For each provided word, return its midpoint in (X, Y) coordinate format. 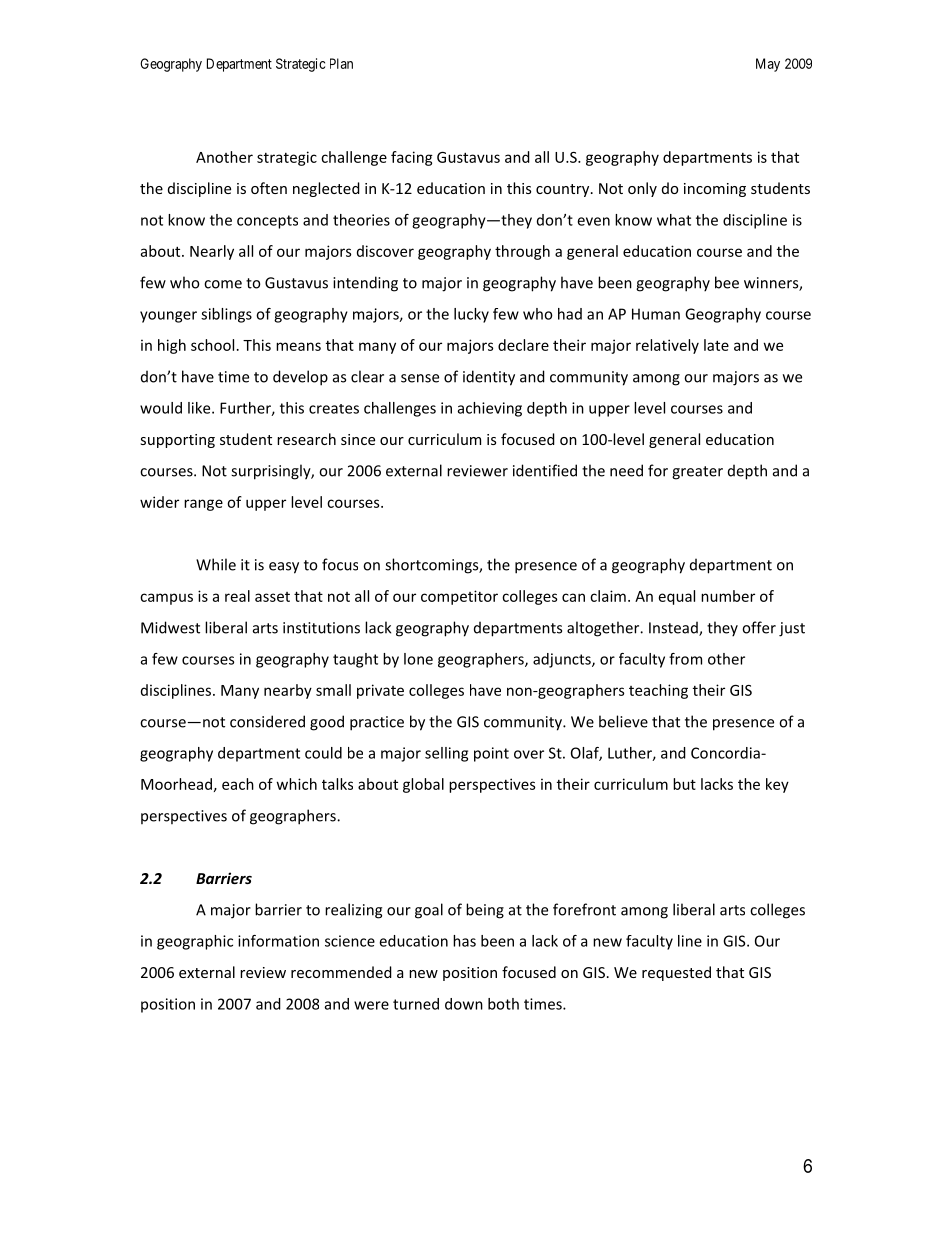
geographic (195, 942)
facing (412, 158)
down (464, 1004)
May (768, 65)
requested (676, 973)
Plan (341, 63)
